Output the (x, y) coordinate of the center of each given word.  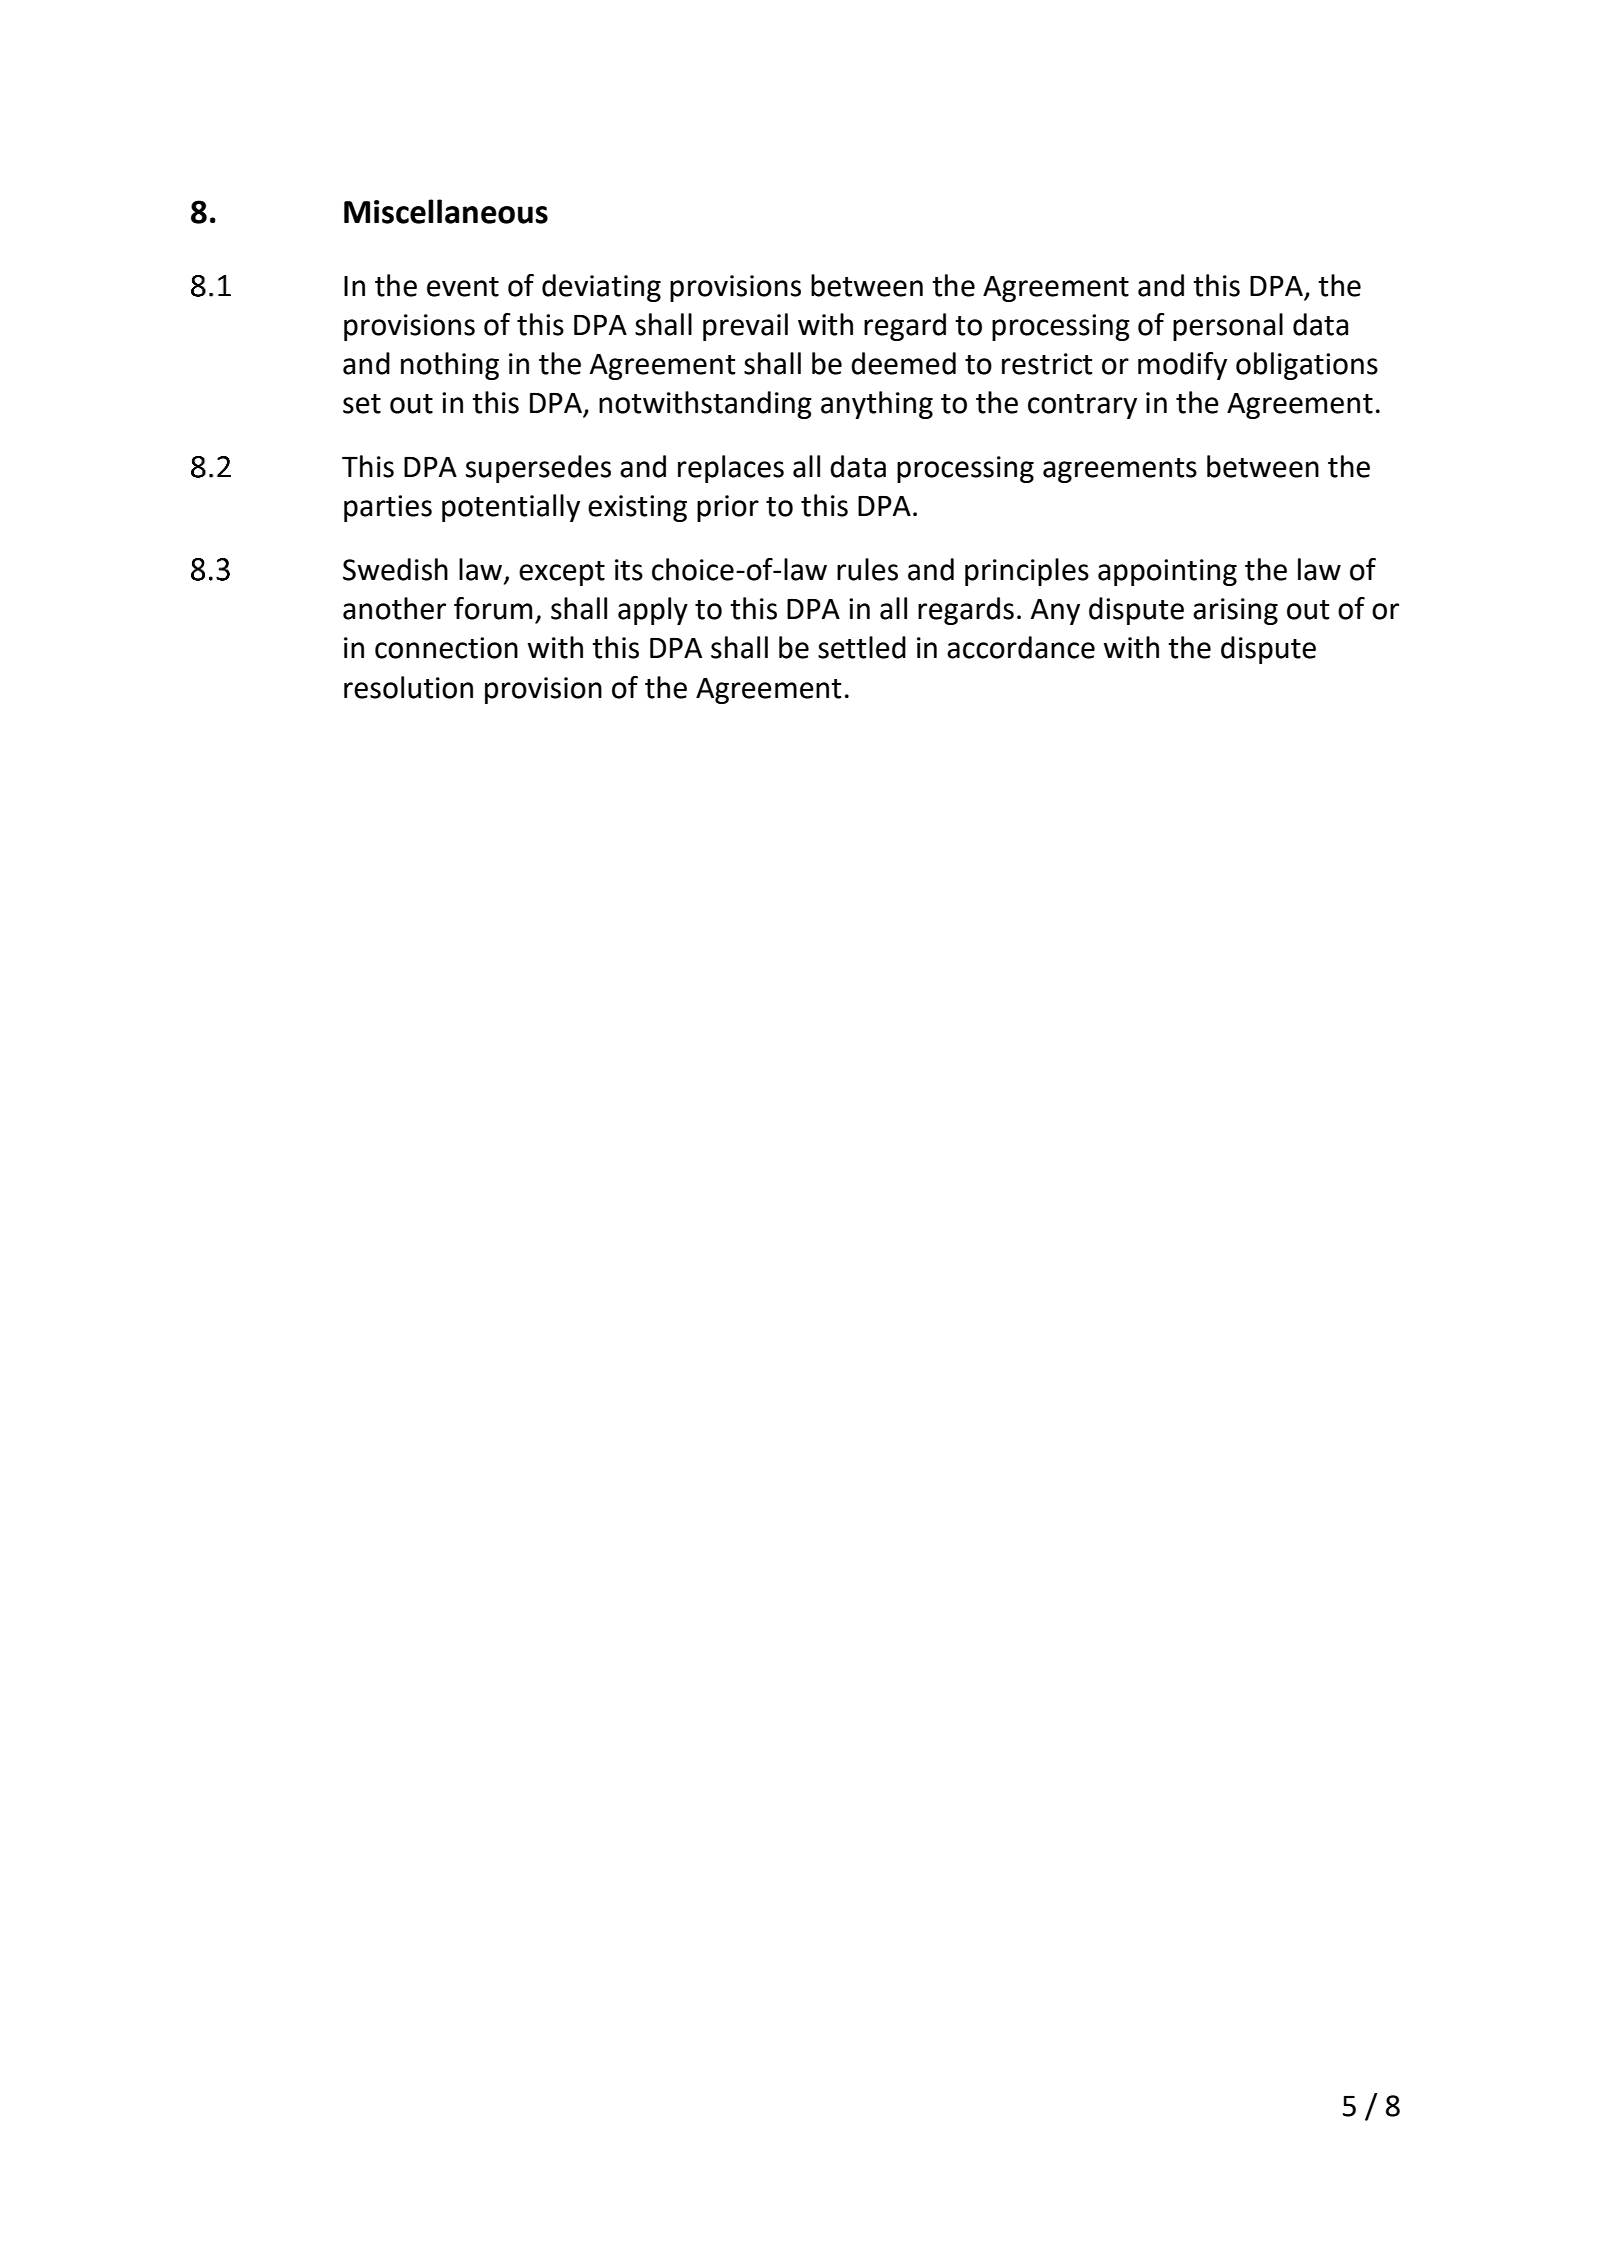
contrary (1082, 406)
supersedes (538, 469)
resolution (408, 687)
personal (1228, 327)
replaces (731, 469)
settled (862, 647)
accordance (1021, 647)
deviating (601, 288)
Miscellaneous (446, 211)
